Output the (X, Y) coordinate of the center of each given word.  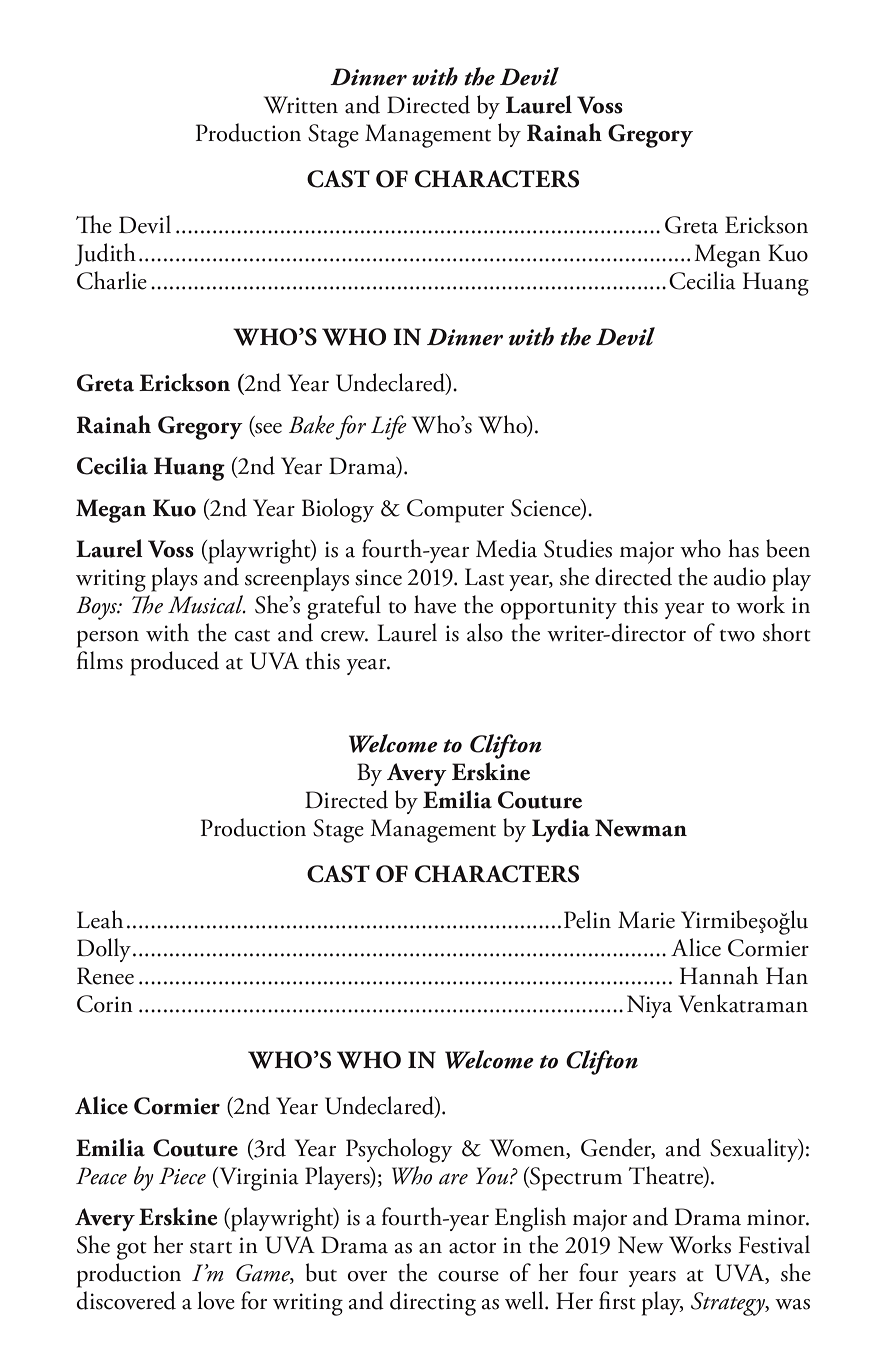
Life (389, 427)
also (485, 632)
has (743, 548)
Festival (774, 1244)
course (468, 1276)
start (211, 1247)
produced (174, 663)
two (737, 635)
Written (301, 105)
